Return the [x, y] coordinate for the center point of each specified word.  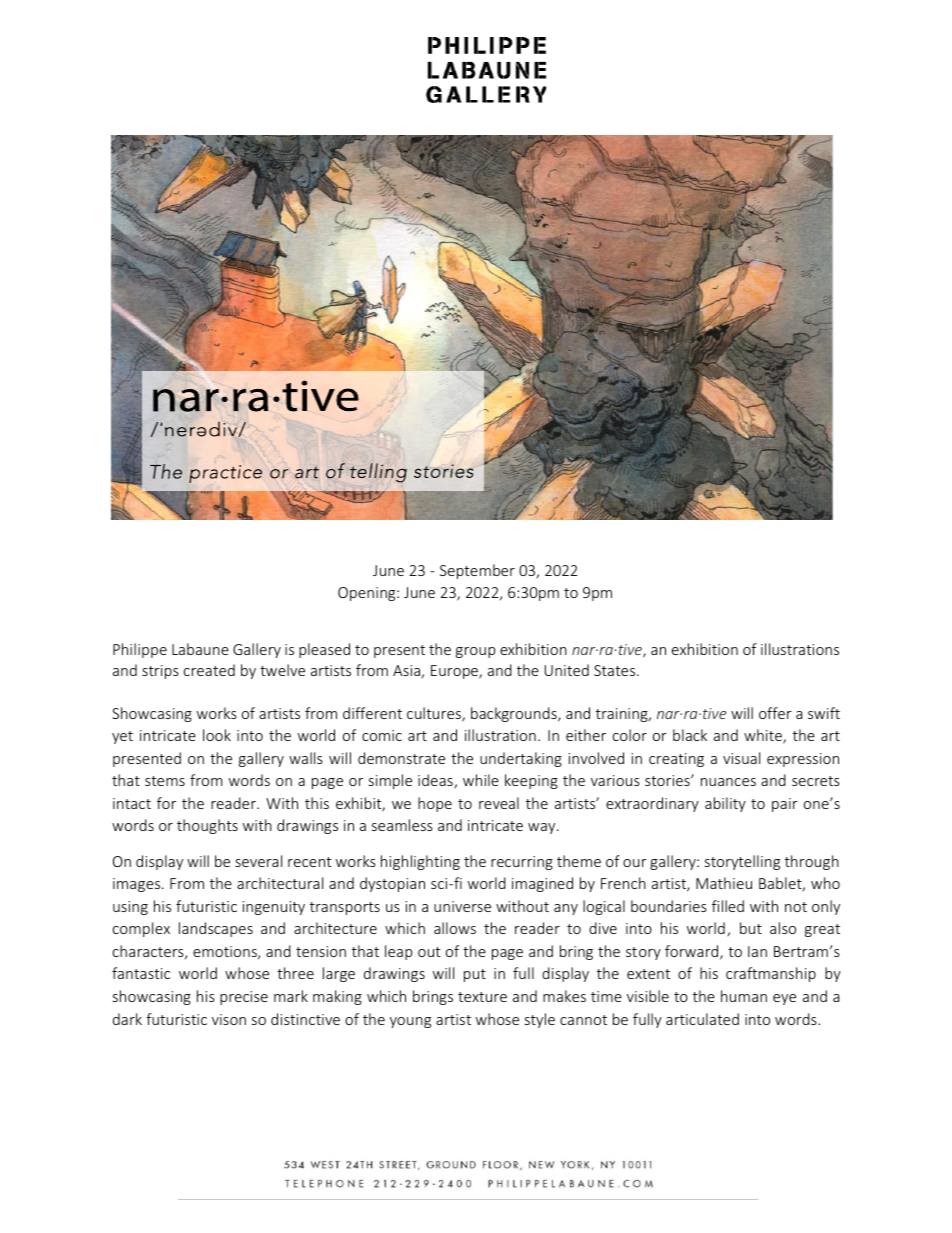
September [477, 571]
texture [482, 997]
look [217, 735]
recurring [522, 863]
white [764, 736]
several [258, 861]
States [616, 670]
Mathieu [724, 883]
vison [229, 1019]
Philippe [140, 650]
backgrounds [515, 714]
